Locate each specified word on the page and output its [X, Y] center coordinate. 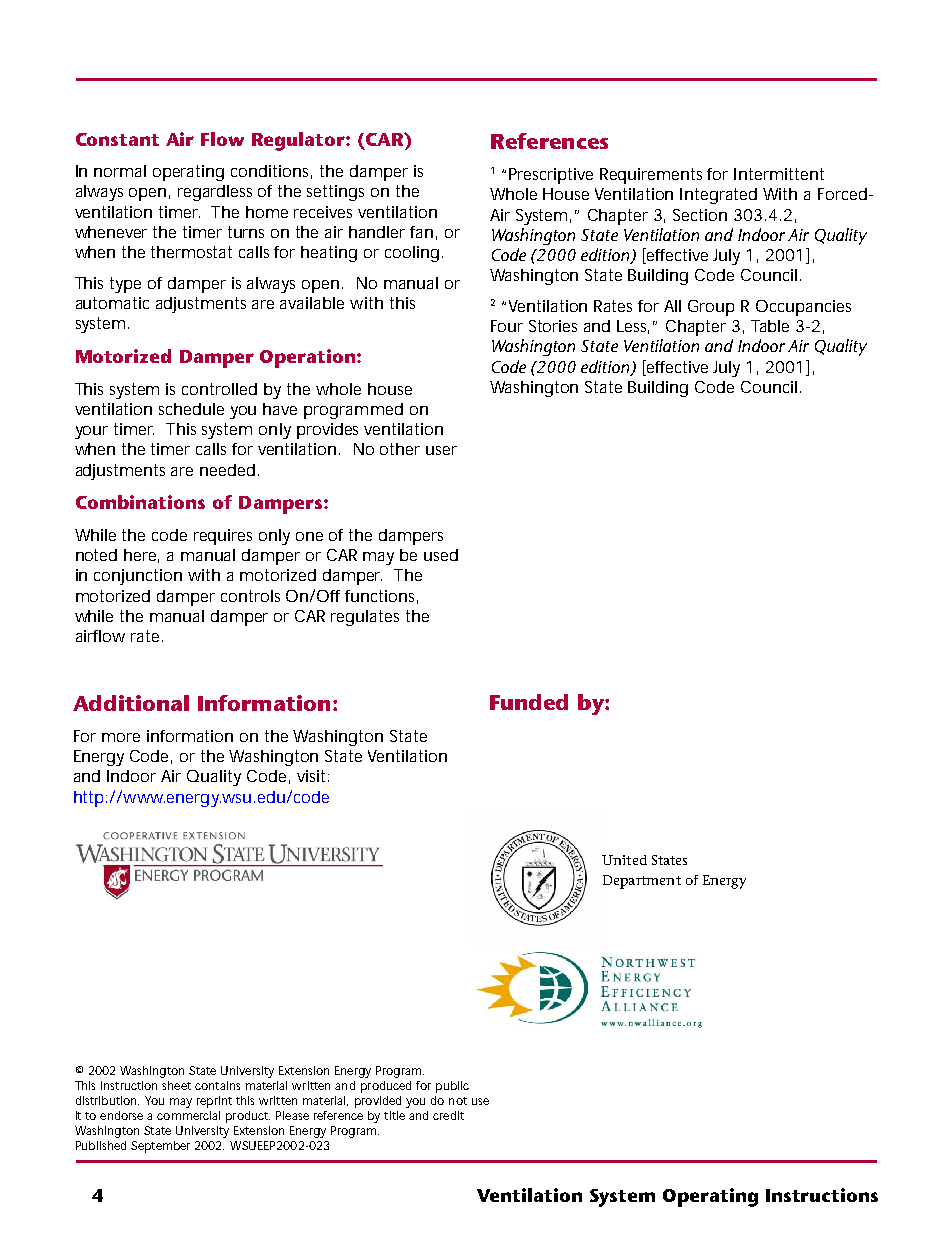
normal [120, 171]
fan [421, 232]
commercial [188, 1115]
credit [448, 1115]
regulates [365, 618]
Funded [529, 702]
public [452, 1087]
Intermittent [779, 174]
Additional [131, 703]
